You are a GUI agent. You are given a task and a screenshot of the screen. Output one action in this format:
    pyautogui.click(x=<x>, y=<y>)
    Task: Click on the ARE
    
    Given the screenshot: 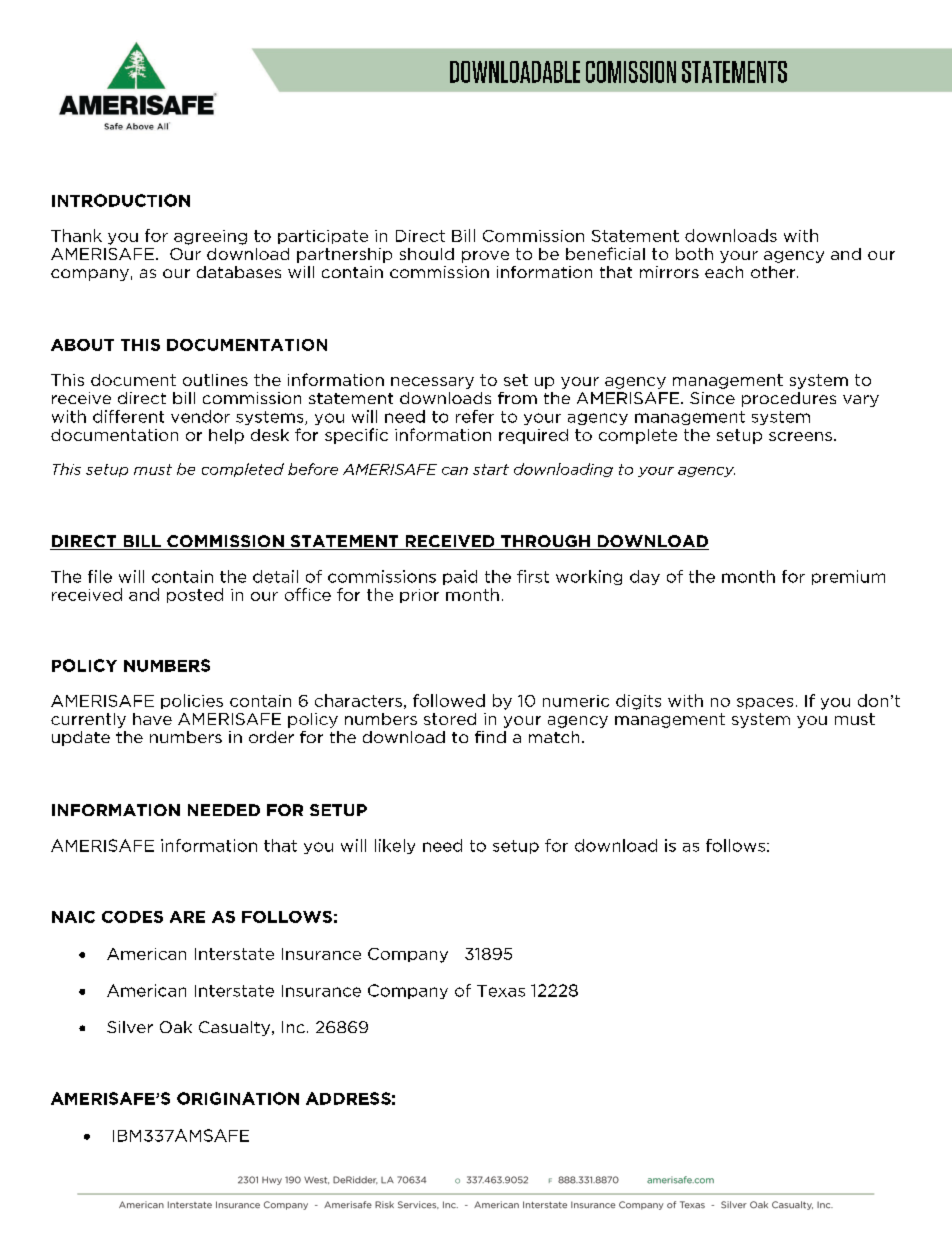 What is the action you would take?
    pyautogui.click(x=187, y=917)
